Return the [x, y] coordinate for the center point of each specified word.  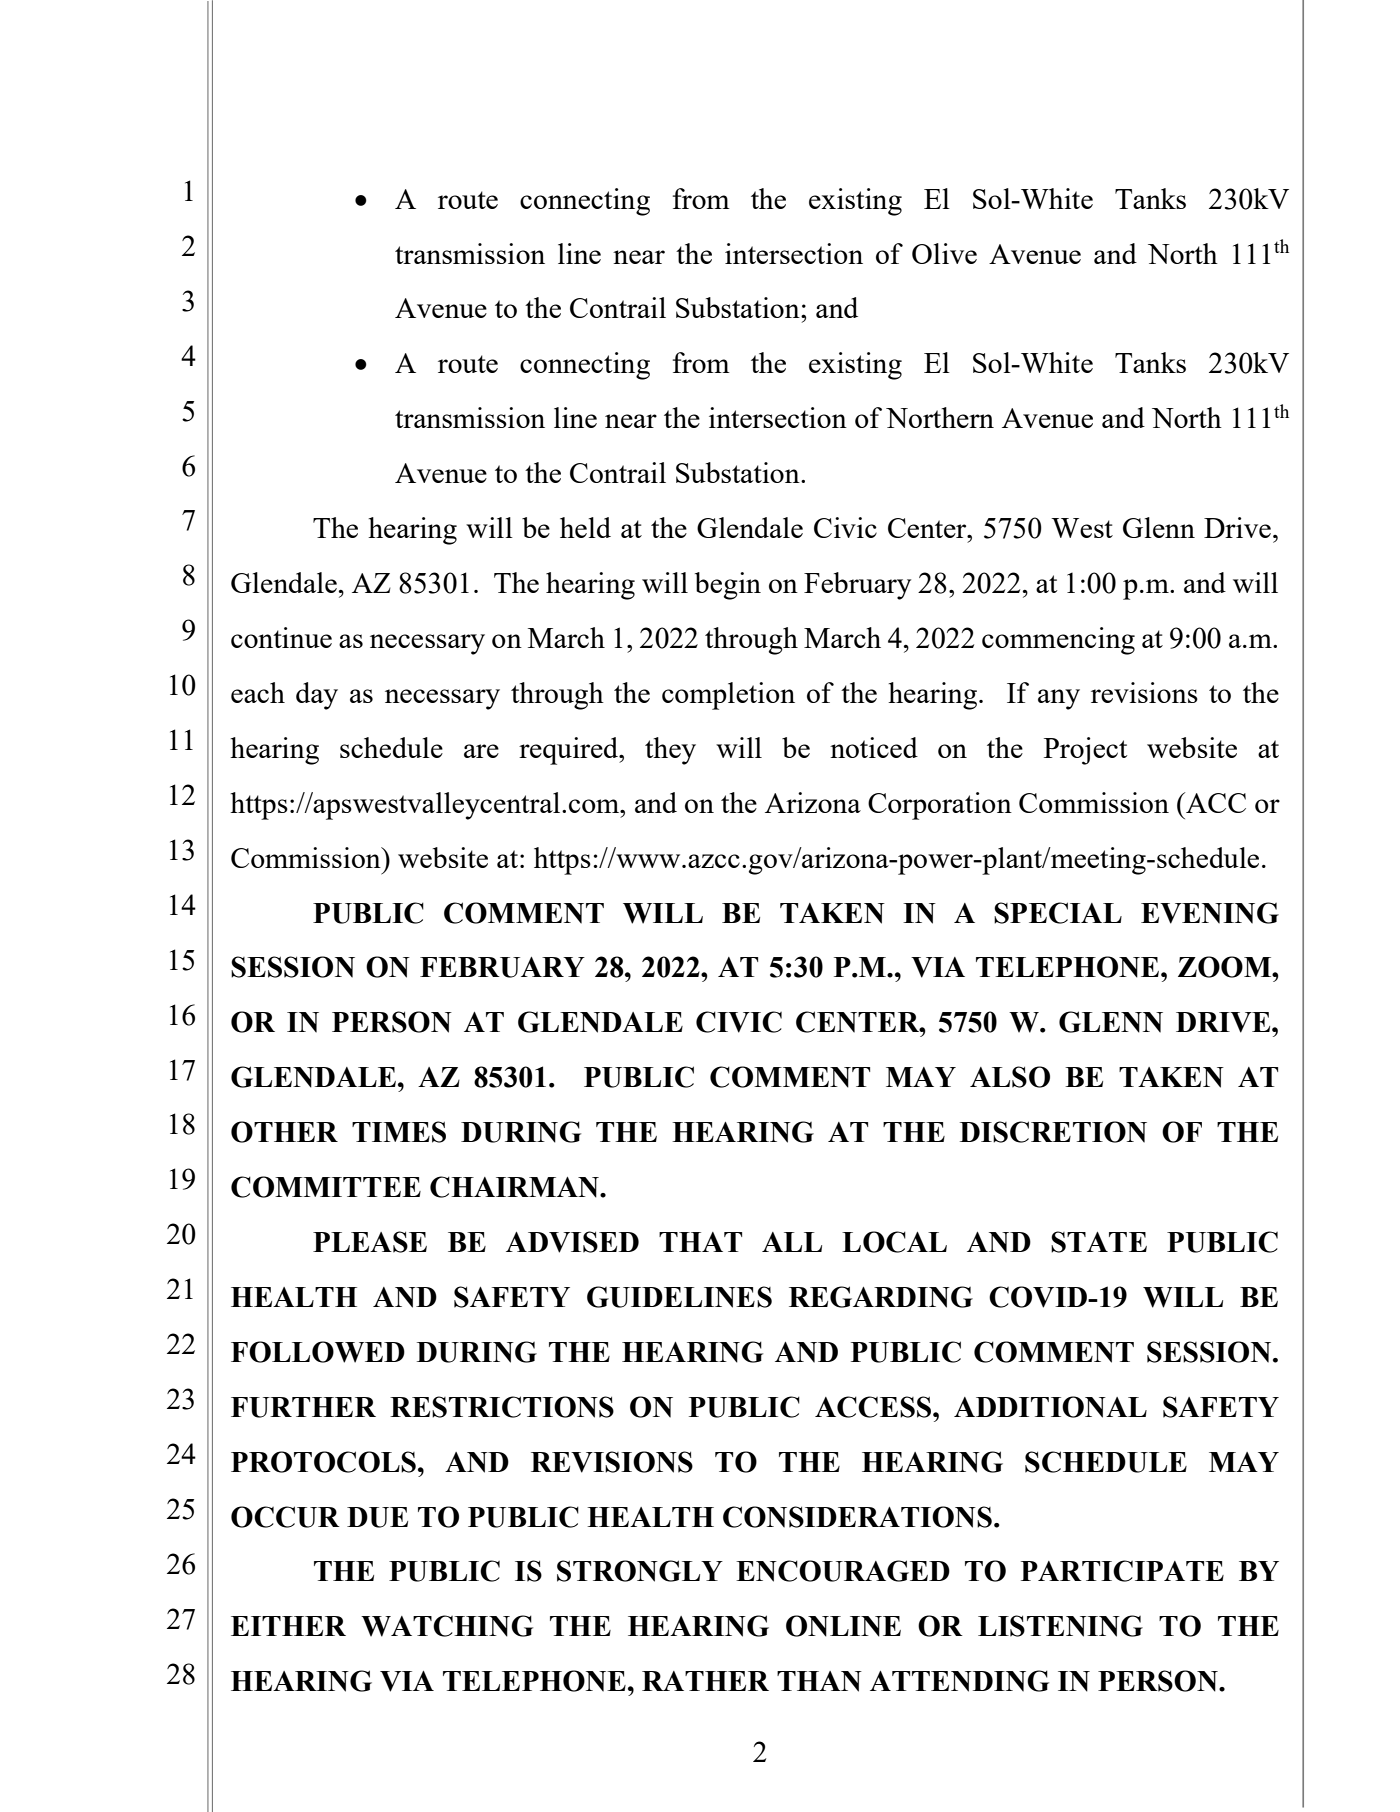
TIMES [399, 1132]
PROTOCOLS [323, 1462]
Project [1085, 751]
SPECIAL [1058, 913]
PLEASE [370, 1242]
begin [728, 586]
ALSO [1010, 1077]
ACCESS [874, 1407]
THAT [700, 1242]
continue [281, 637]
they [670, 751]
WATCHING [447, 1626]
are [481, 751]
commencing [1058, 641]
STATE [1099, 1242]
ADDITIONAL [1050, 1407]
